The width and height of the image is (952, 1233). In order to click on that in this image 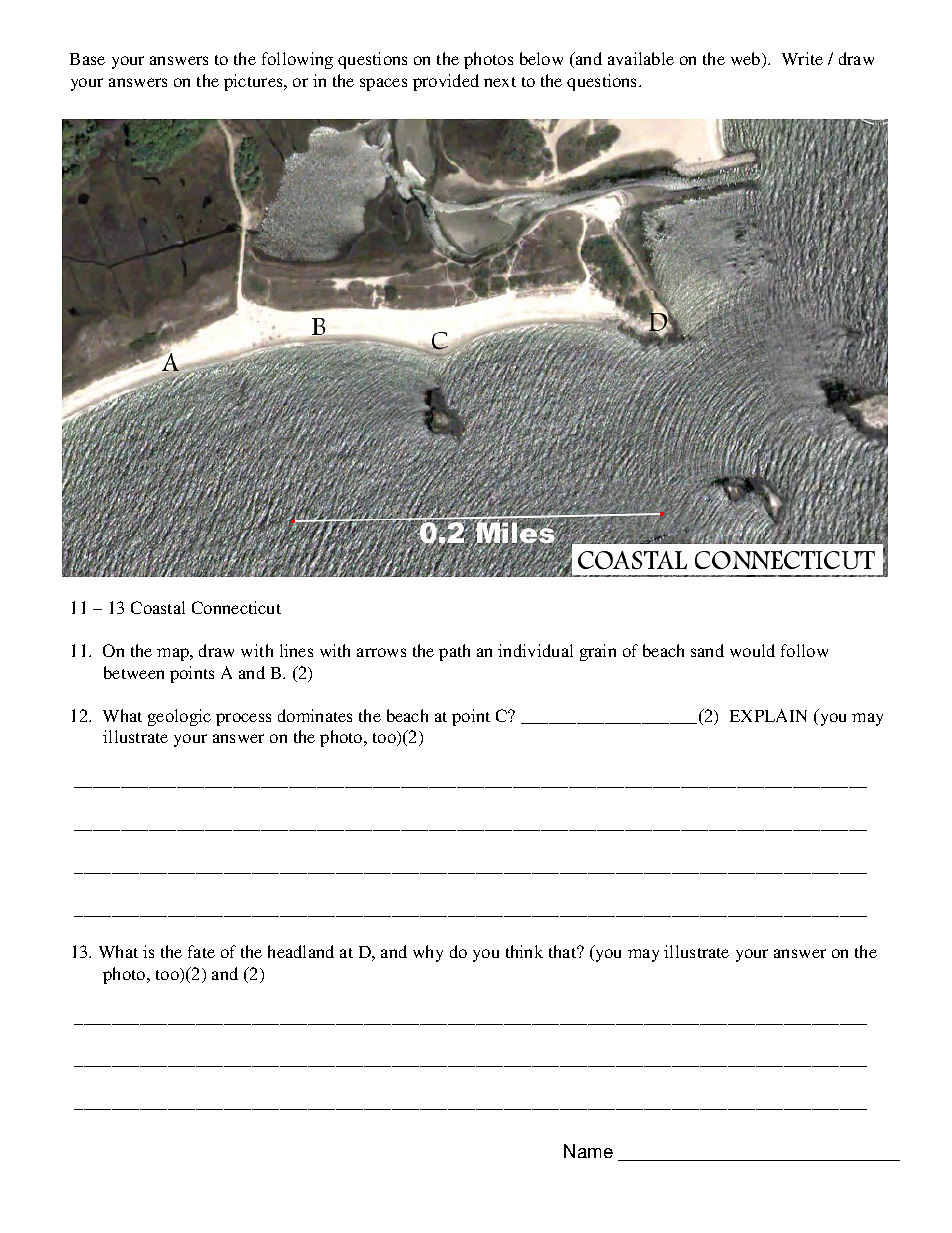, I will do `click(564, 951)`.
